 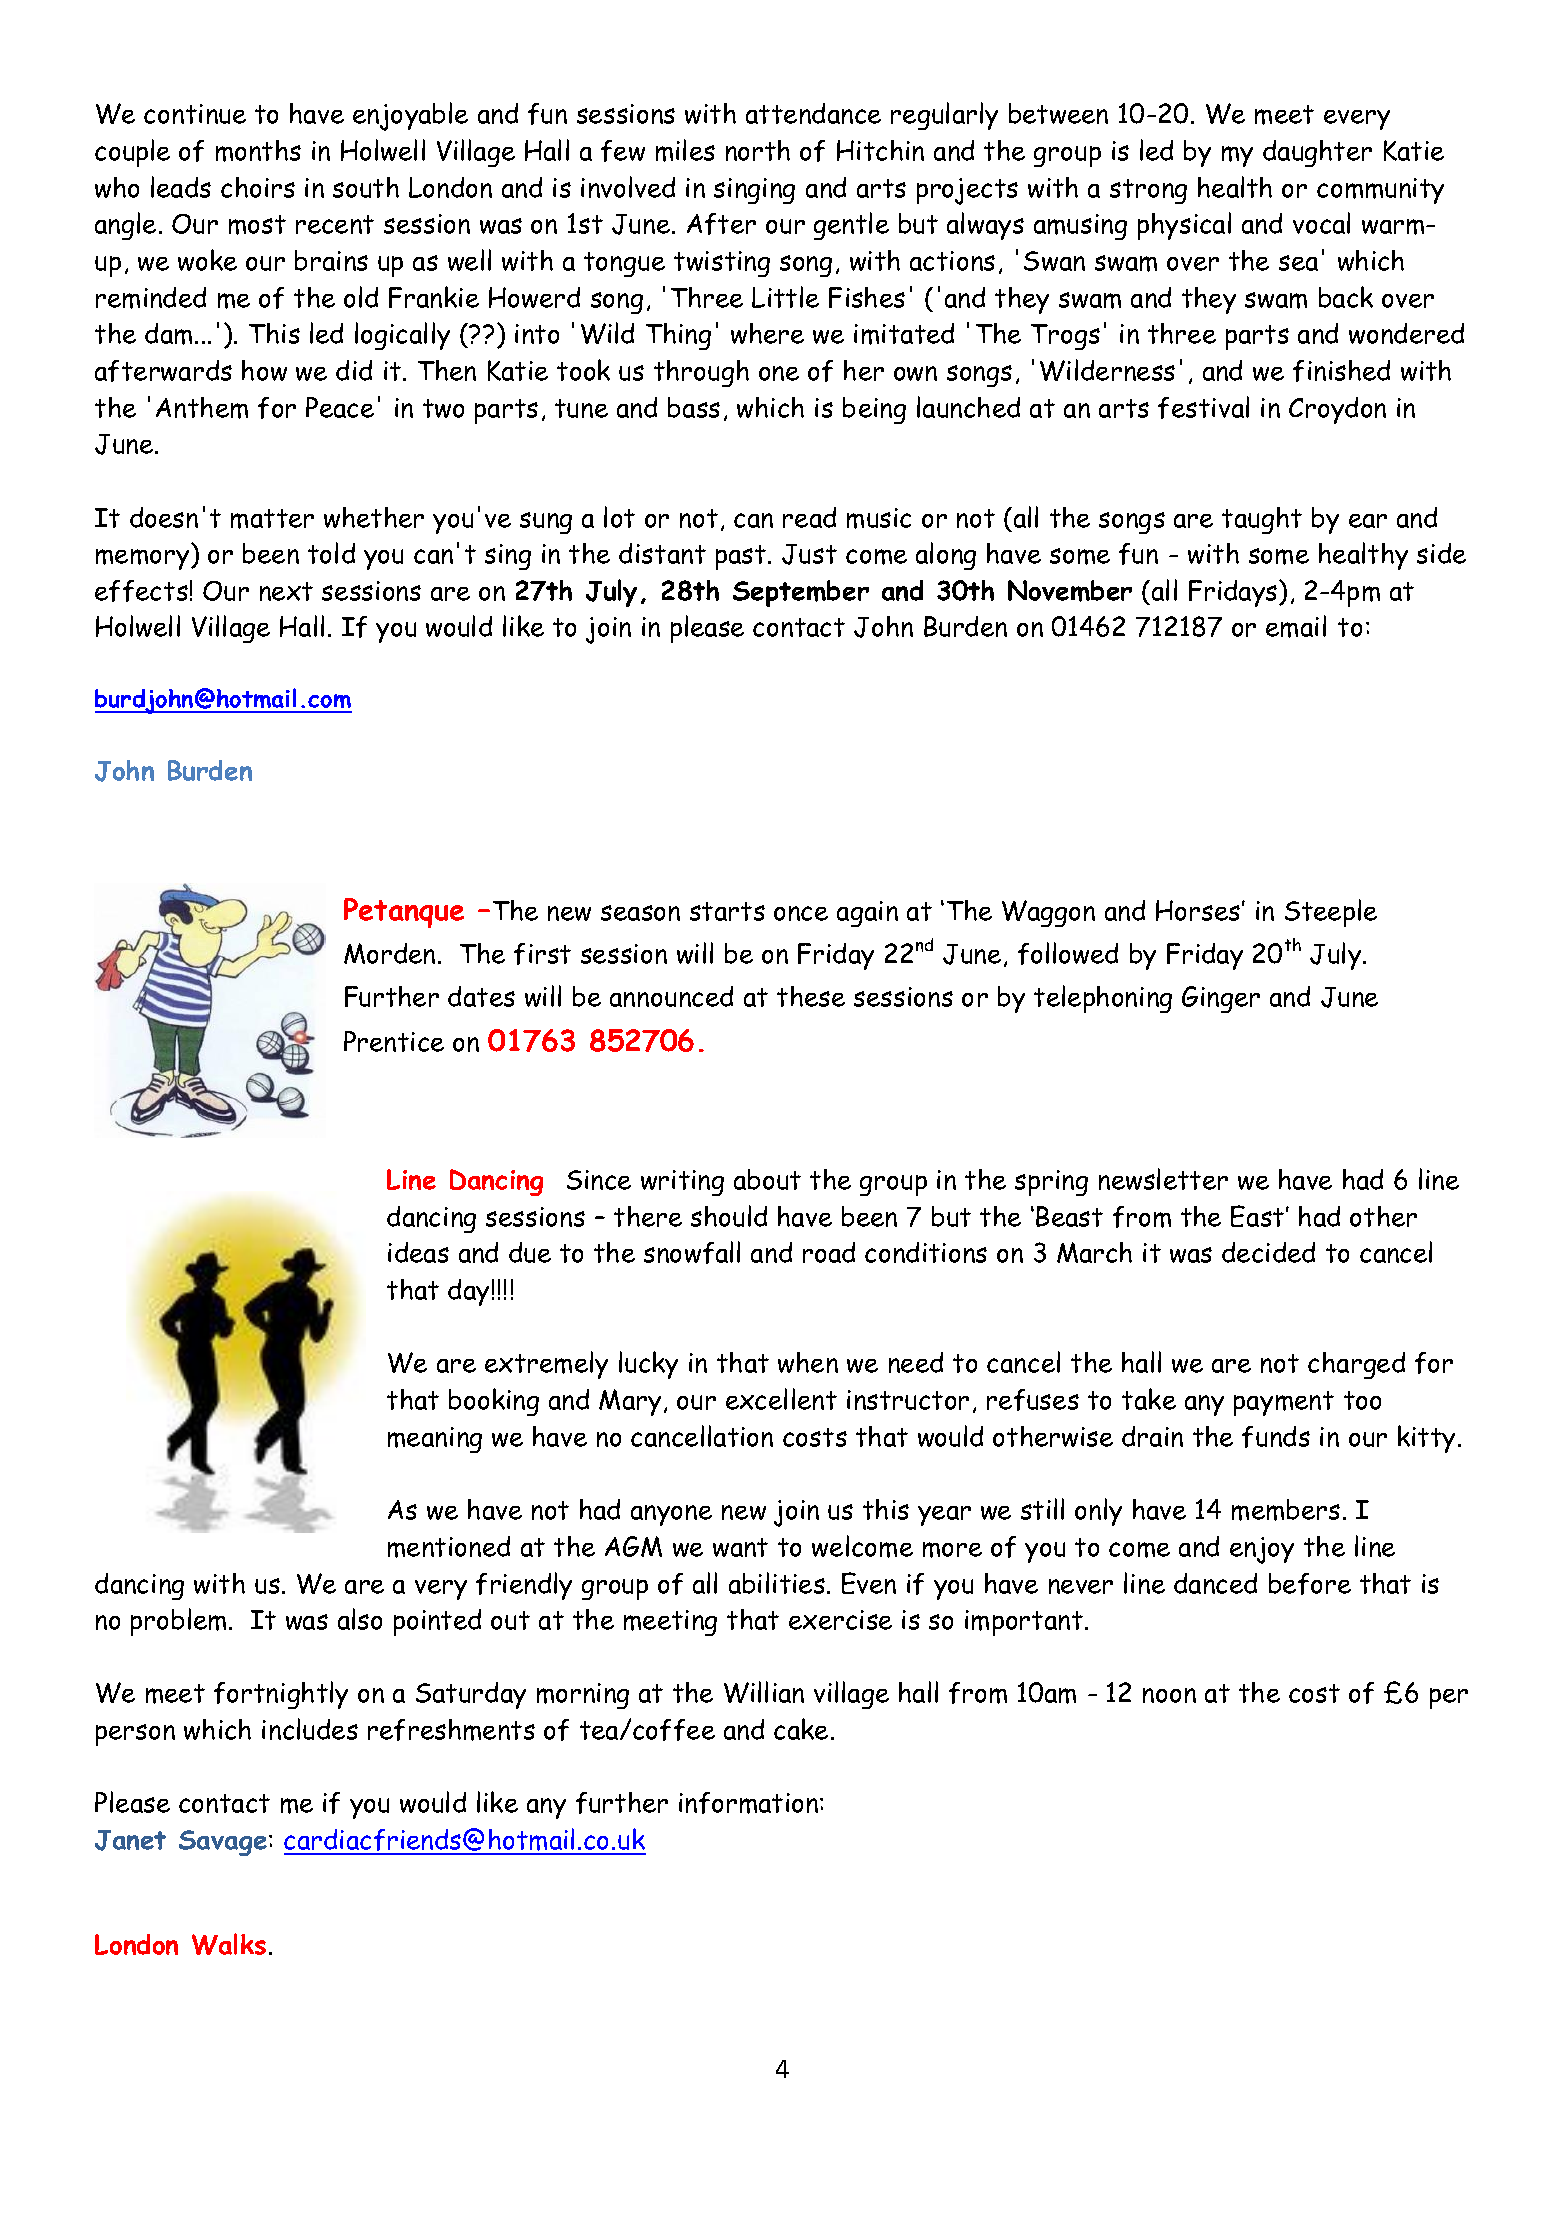 What do you see at coordinates (1068, 953) in the document?
I see `followed` at bounding box center [1068, 953].
